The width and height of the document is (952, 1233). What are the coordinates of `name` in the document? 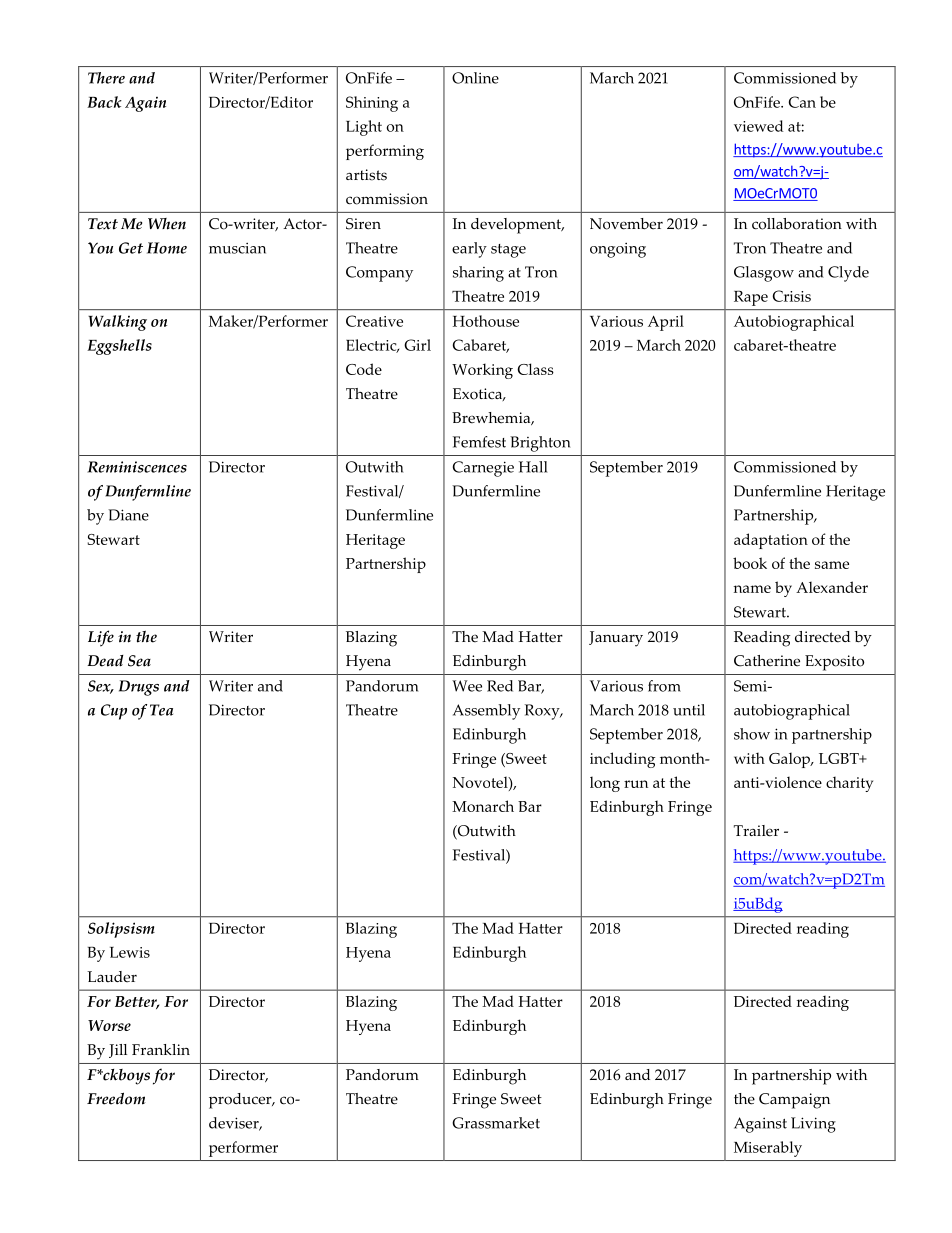 It's located at (752, 589).
